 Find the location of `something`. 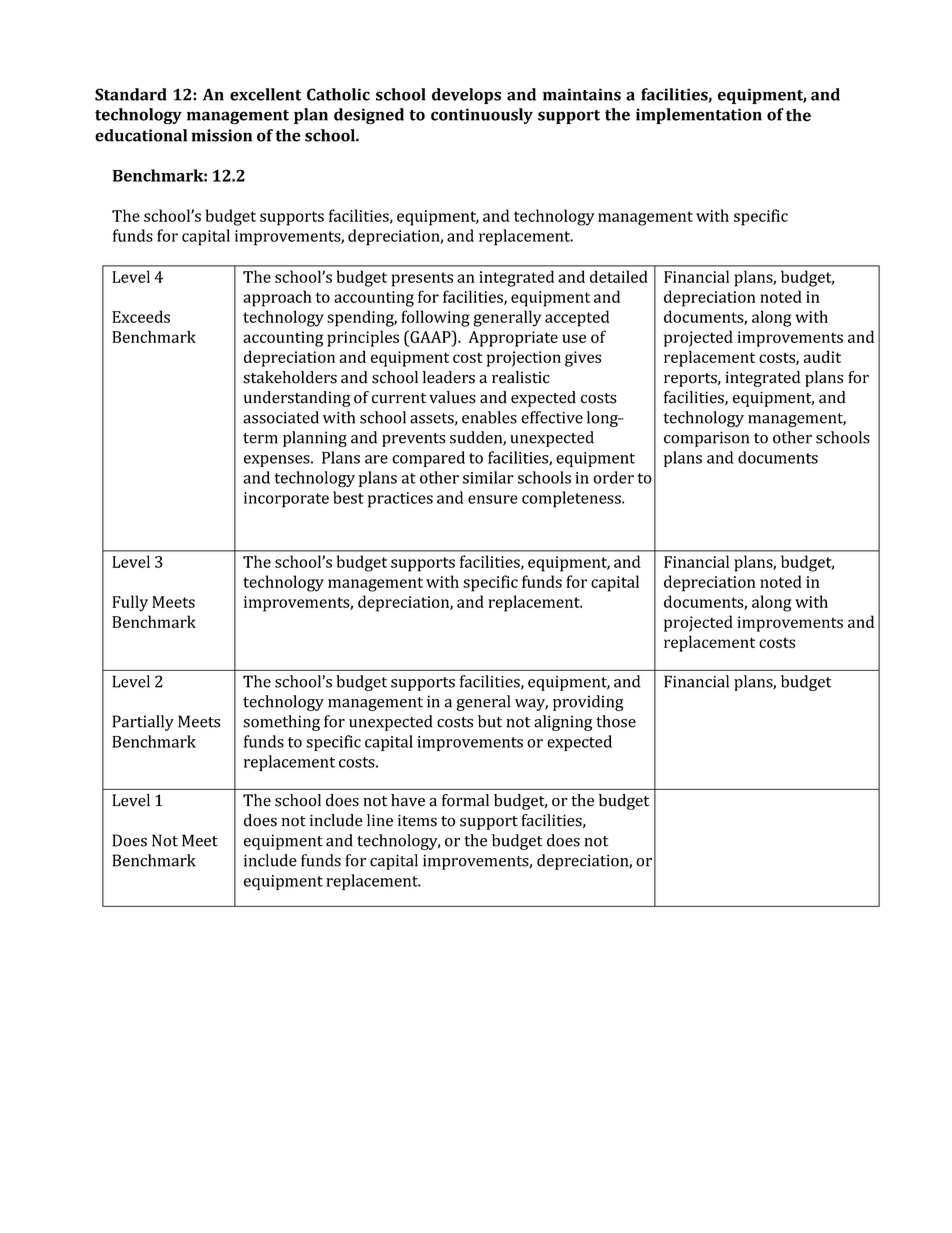

something is located at coordinates (281, 723).
